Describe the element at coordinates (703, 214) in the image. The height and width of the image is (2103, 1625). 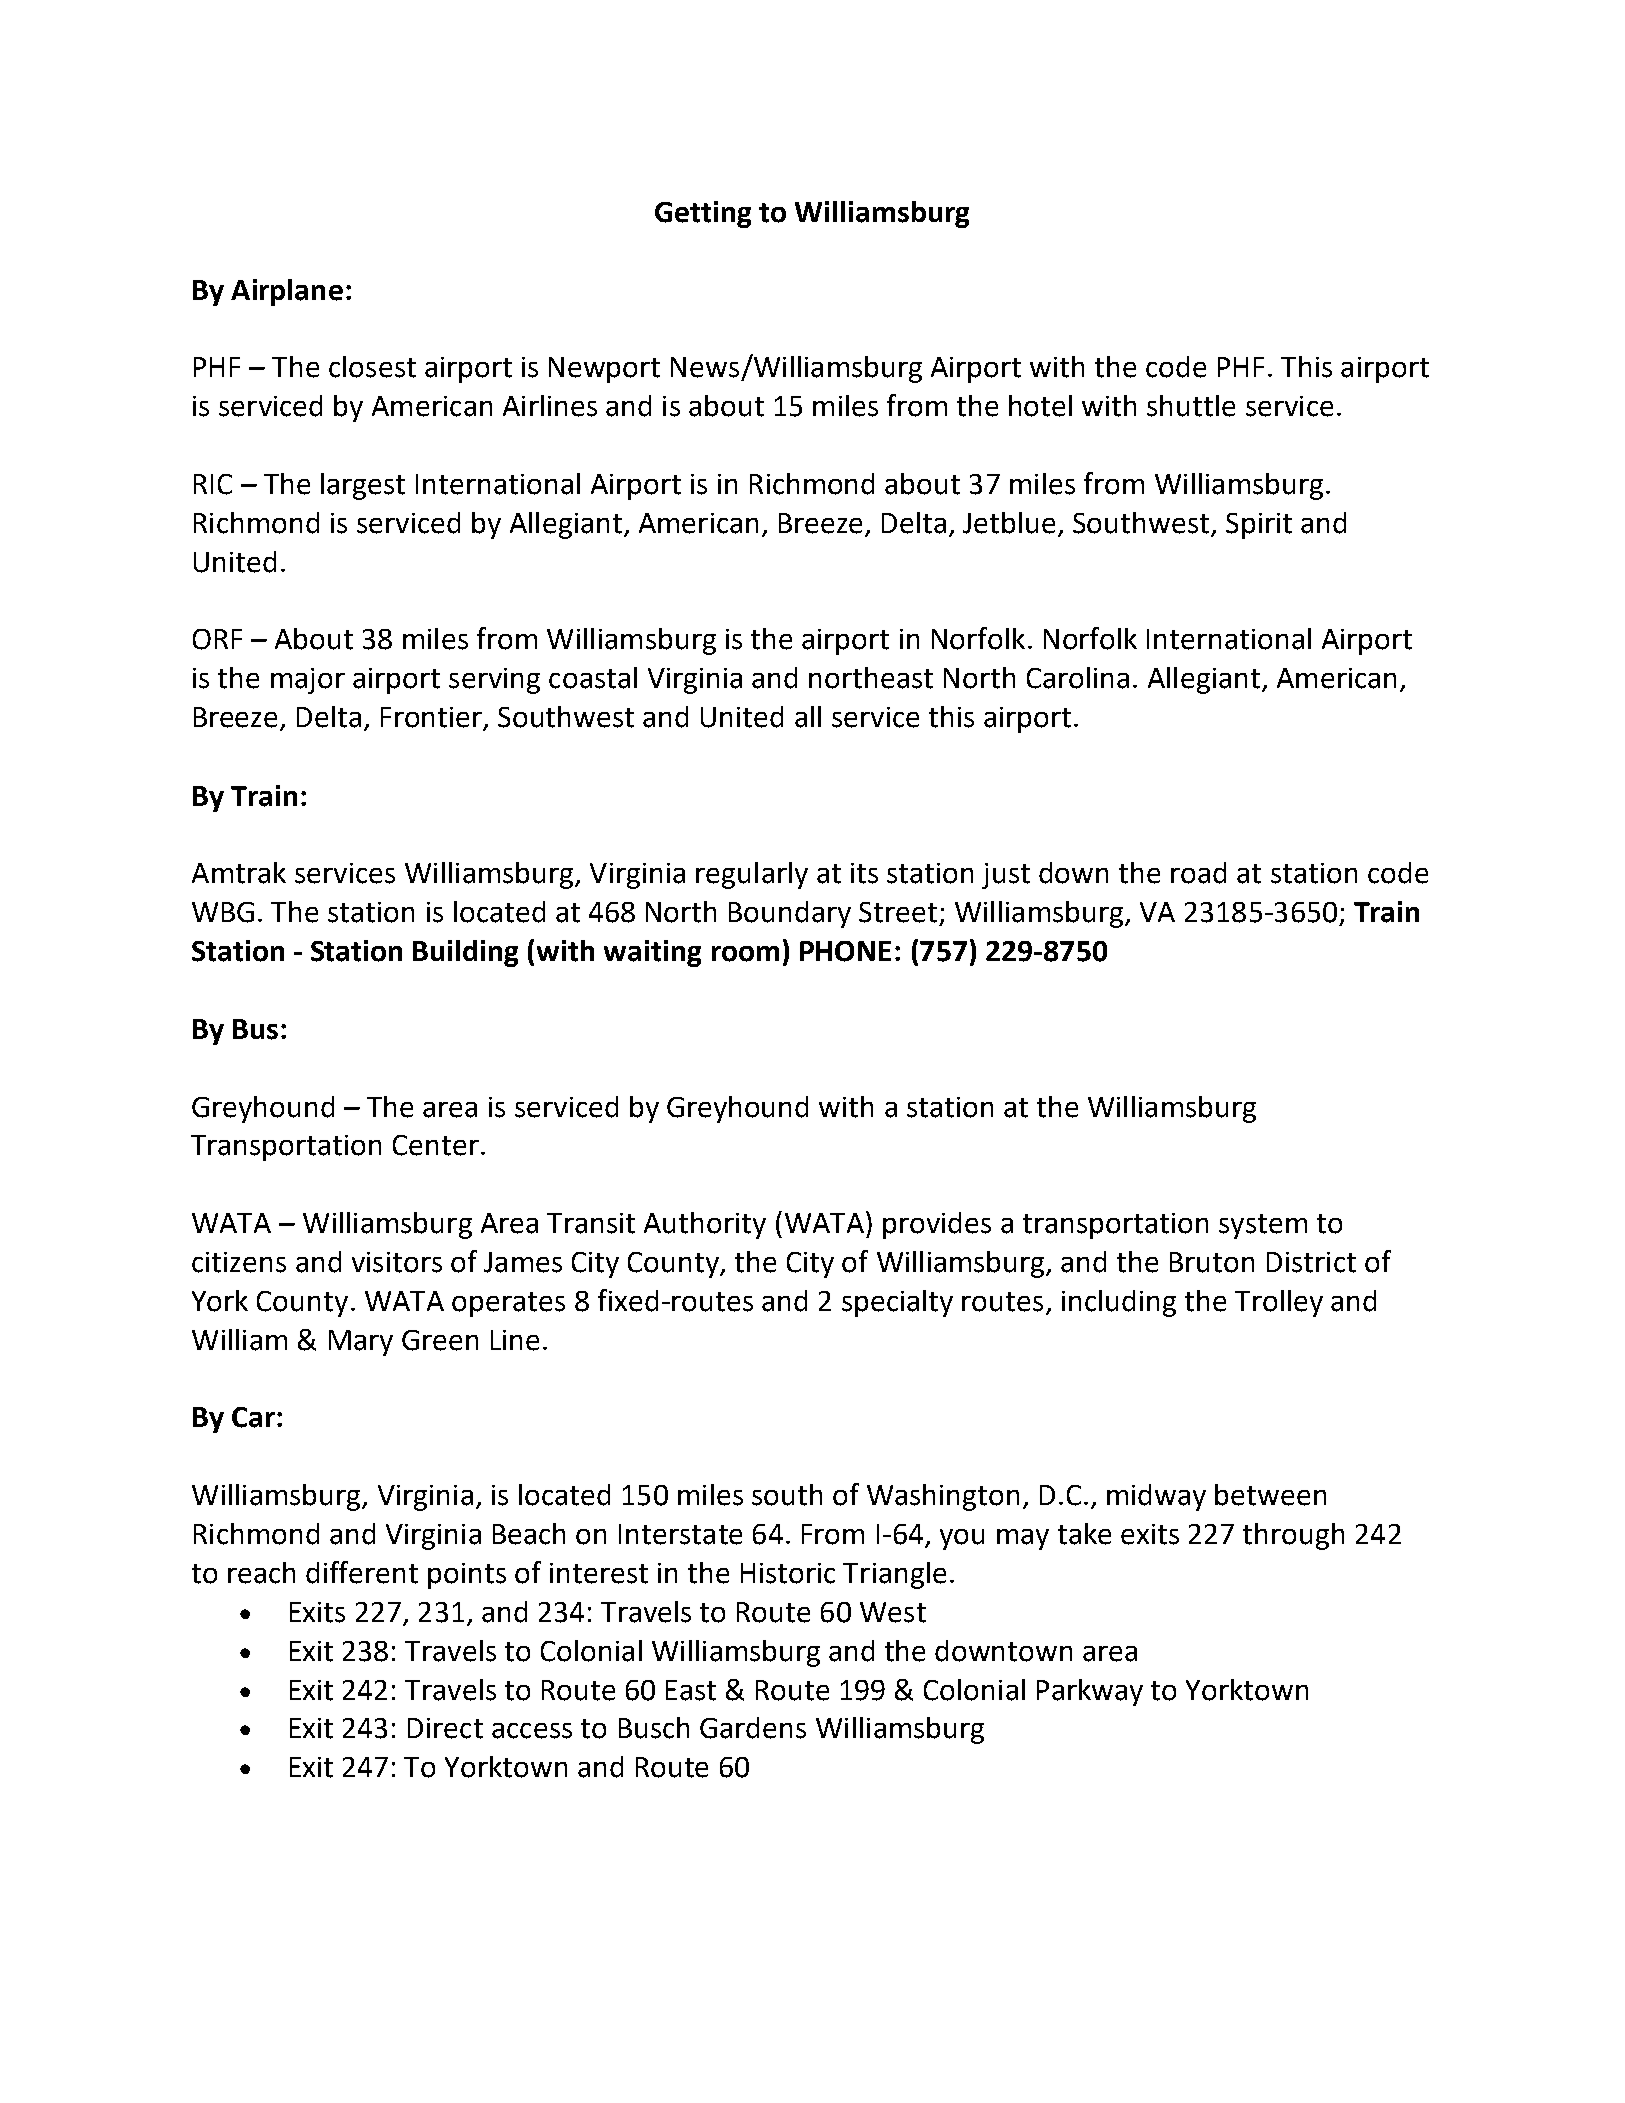
I see `Getting` at that location.
